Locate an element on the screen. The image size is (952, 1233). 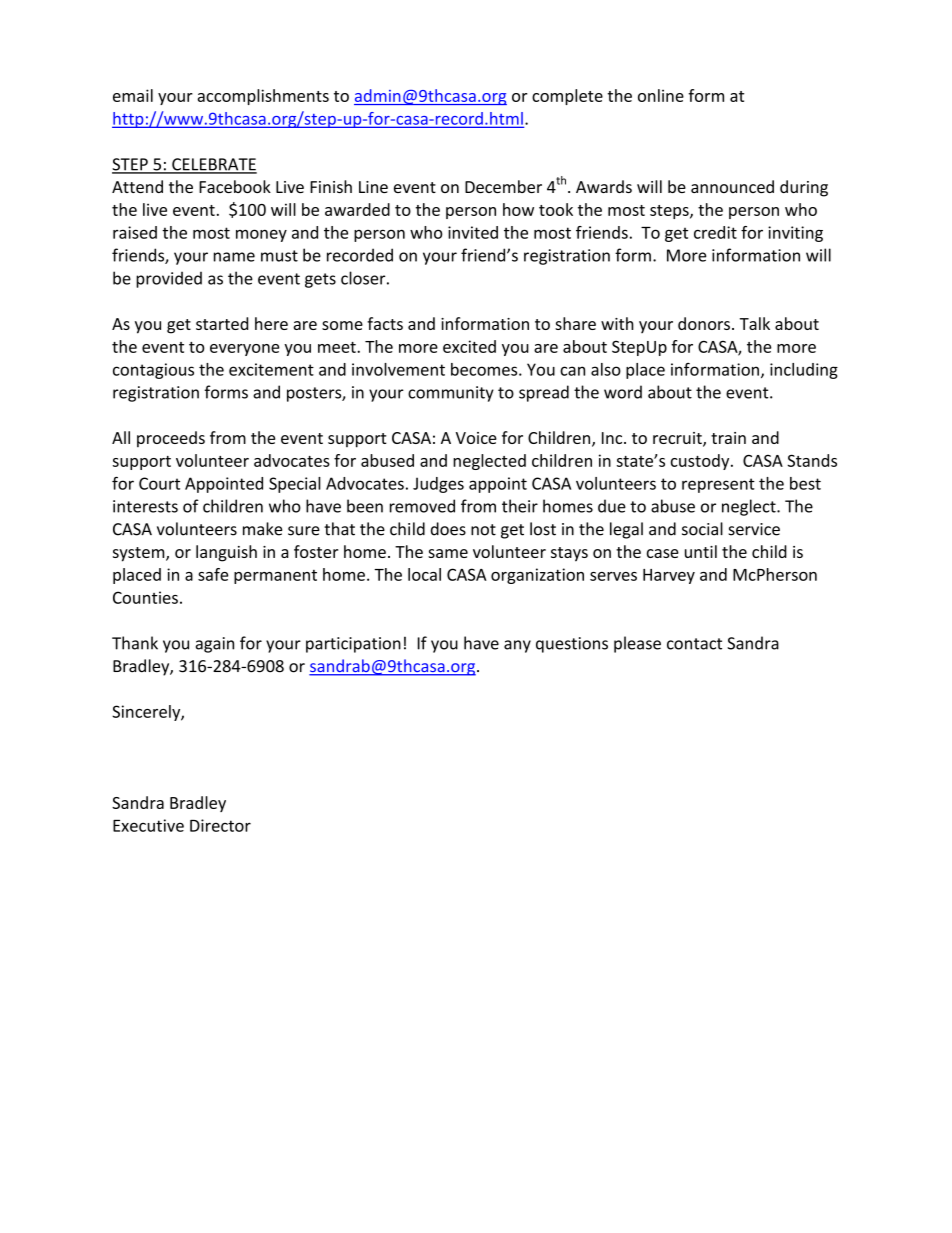
Talk is located at coordinates (755, 323).
